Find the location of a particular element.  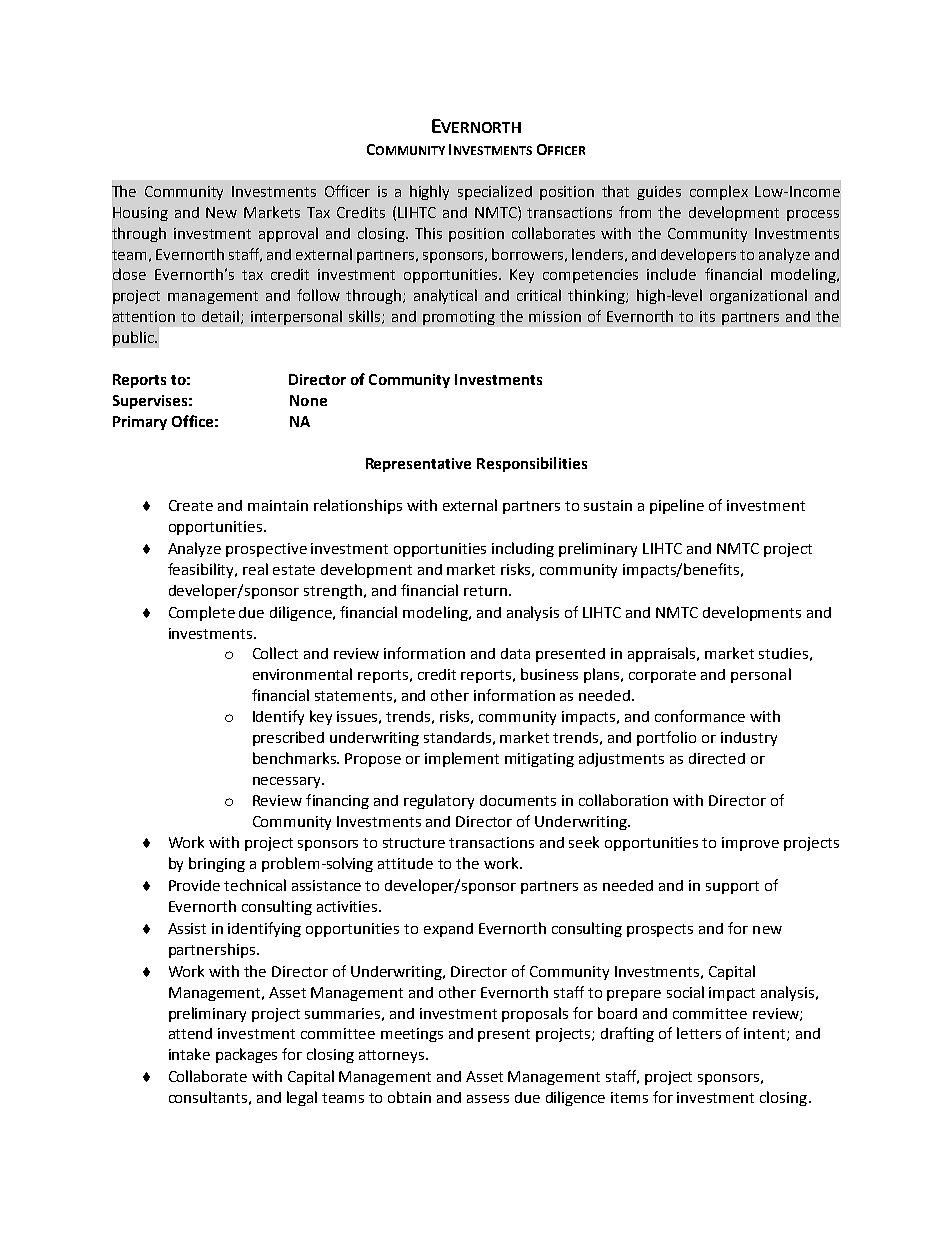

intake is located at coordinates (189, 1054).
